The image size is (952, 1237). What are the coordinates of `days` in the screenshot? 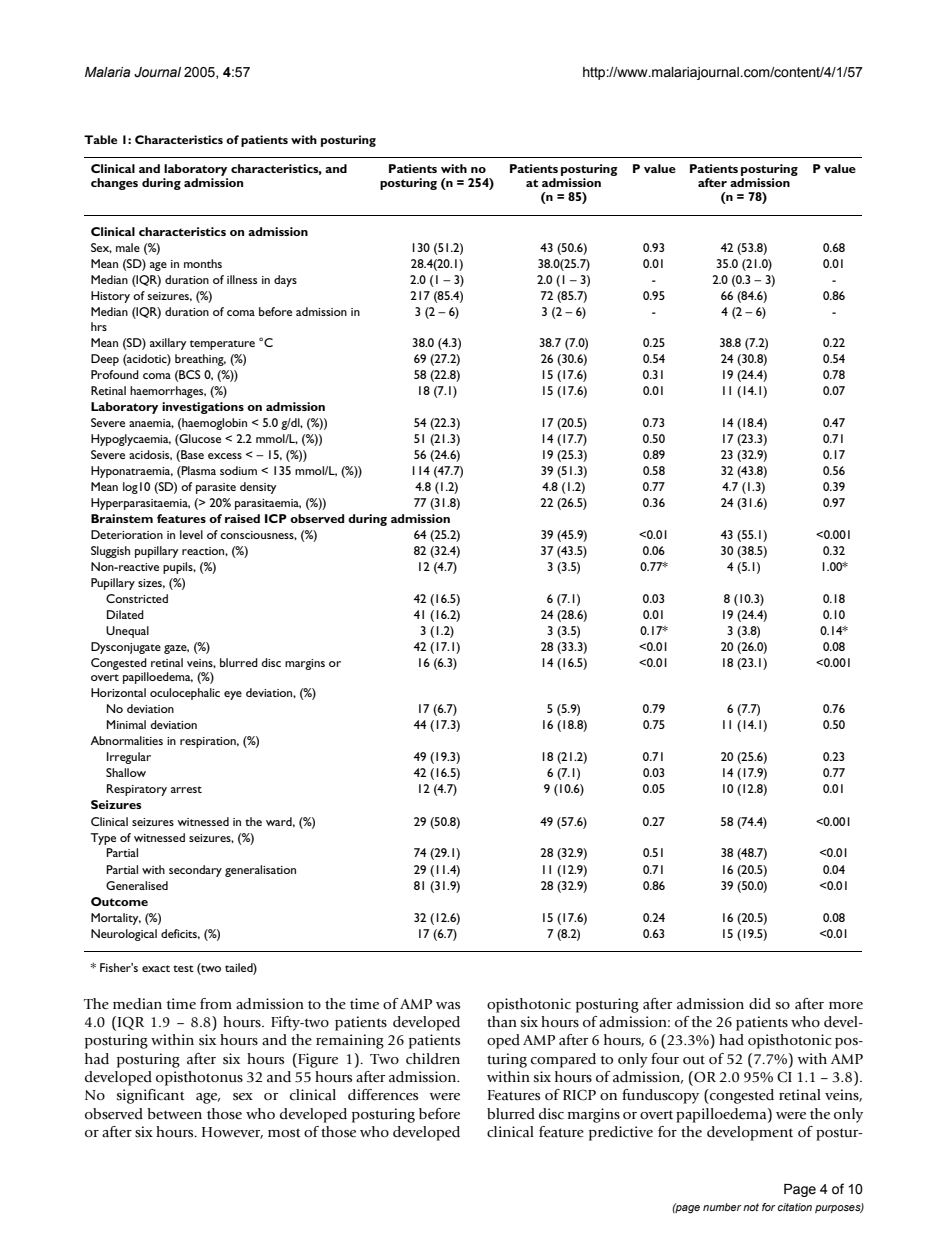 It's located at (285, 281).
